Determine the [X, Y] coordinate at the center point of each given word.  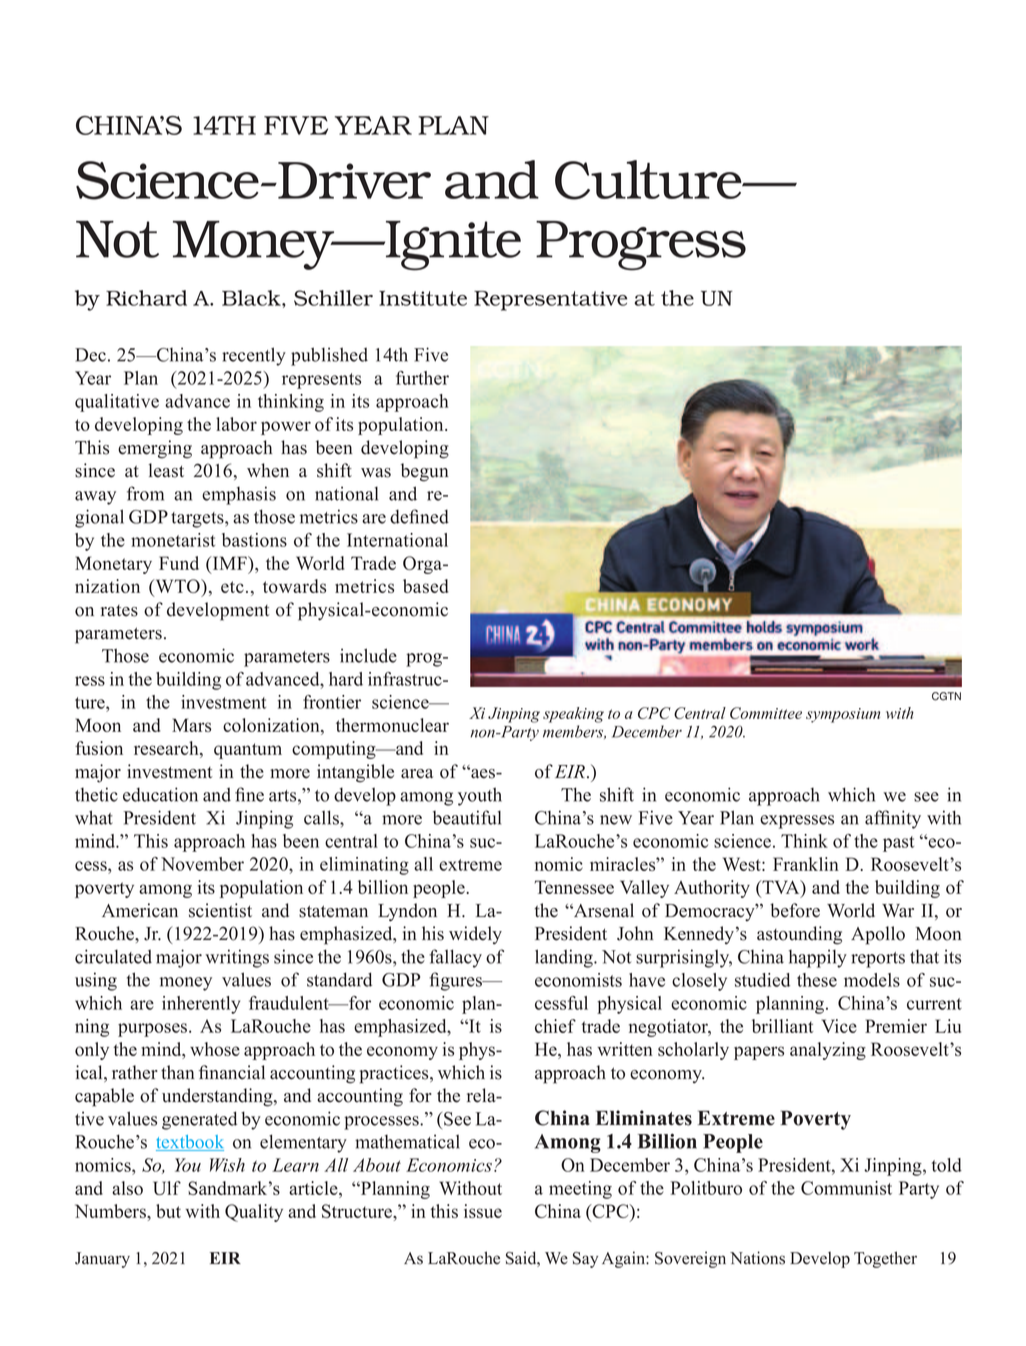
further [422, 378]
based [426, 586]
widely [475, 935]
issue [483, 1211]
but [168, 1211]
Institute [423, 298]
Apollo [878, 935]
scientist [220, 910]
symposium [843, 715]
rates [119, 611]
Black [252, 298]
